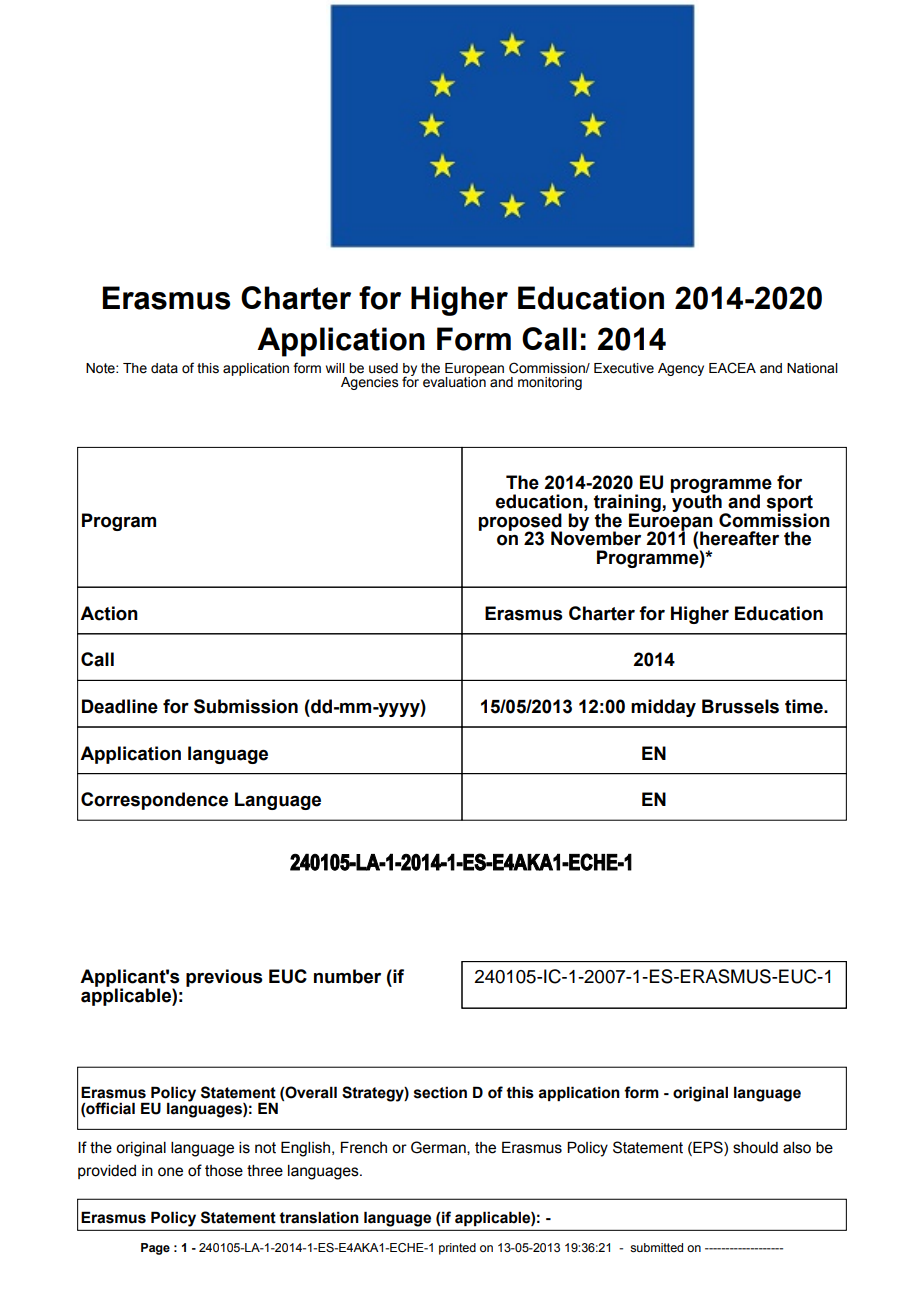  Describe the element at coordinates (224, 978) in the image. I see `previous` at that location.
